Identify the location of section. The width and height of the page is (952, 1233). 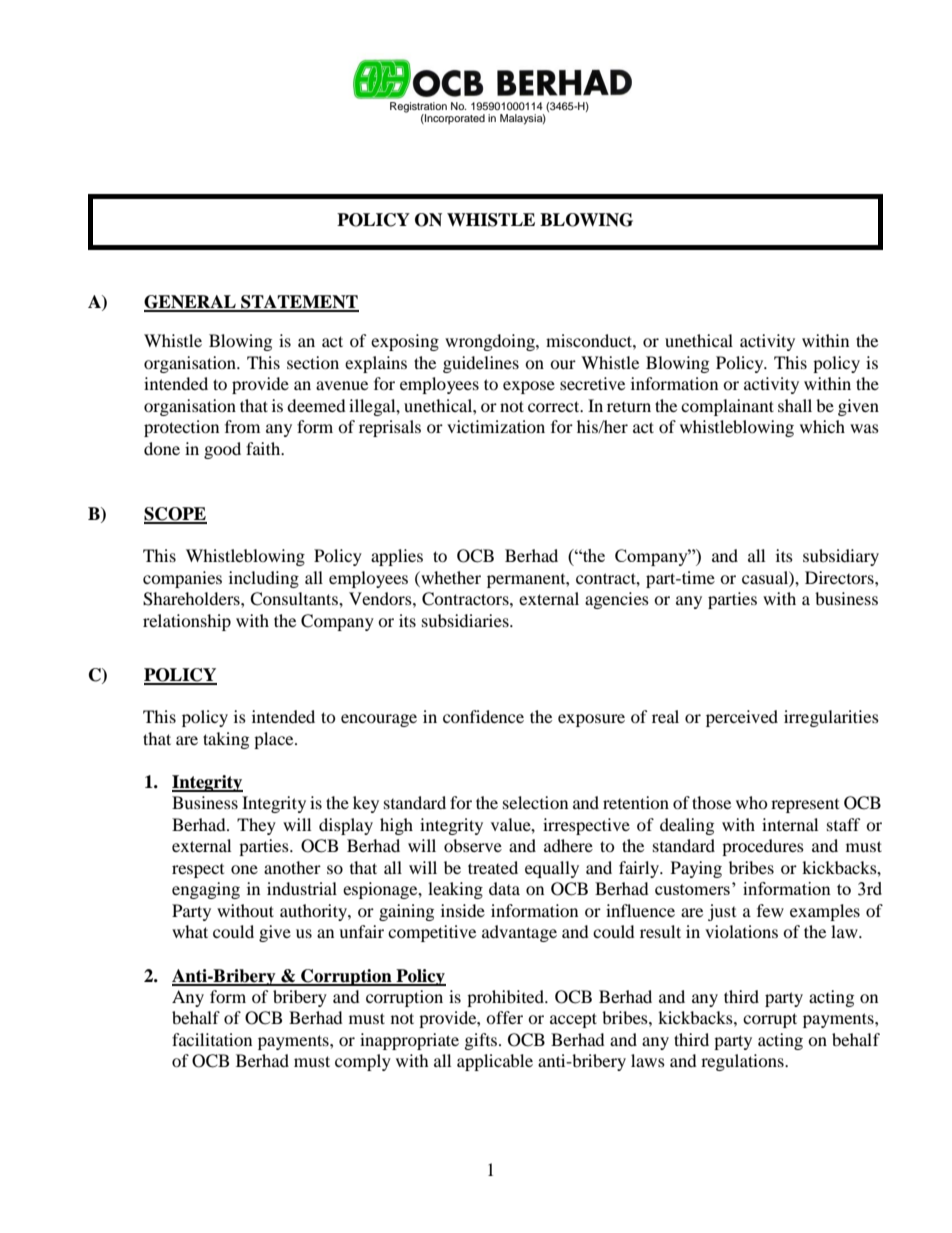
(313, 362).
